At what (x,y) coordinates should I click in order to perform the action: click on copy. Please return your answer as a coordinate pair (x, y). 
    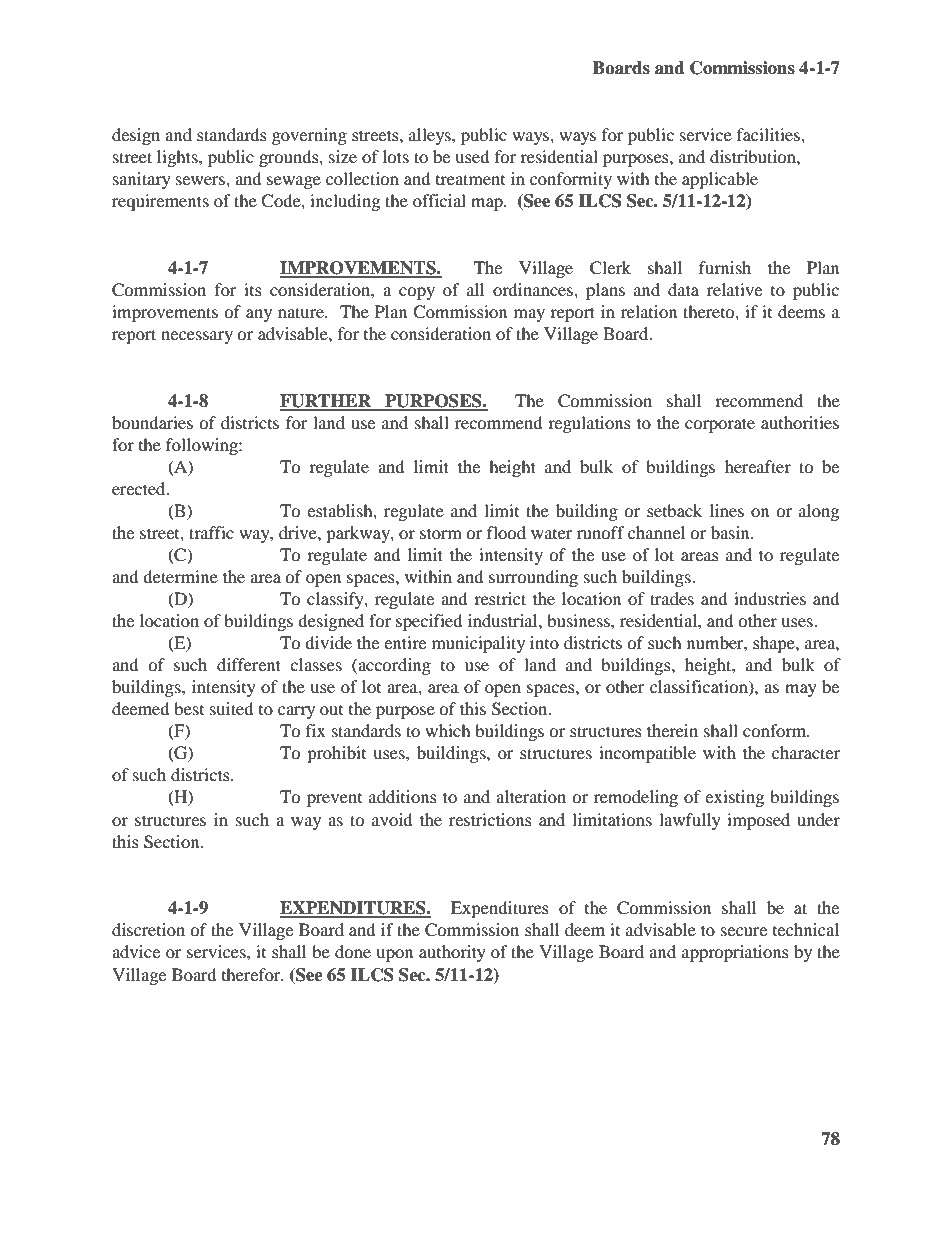
    Looking at the image, I should click on (417, 293).
